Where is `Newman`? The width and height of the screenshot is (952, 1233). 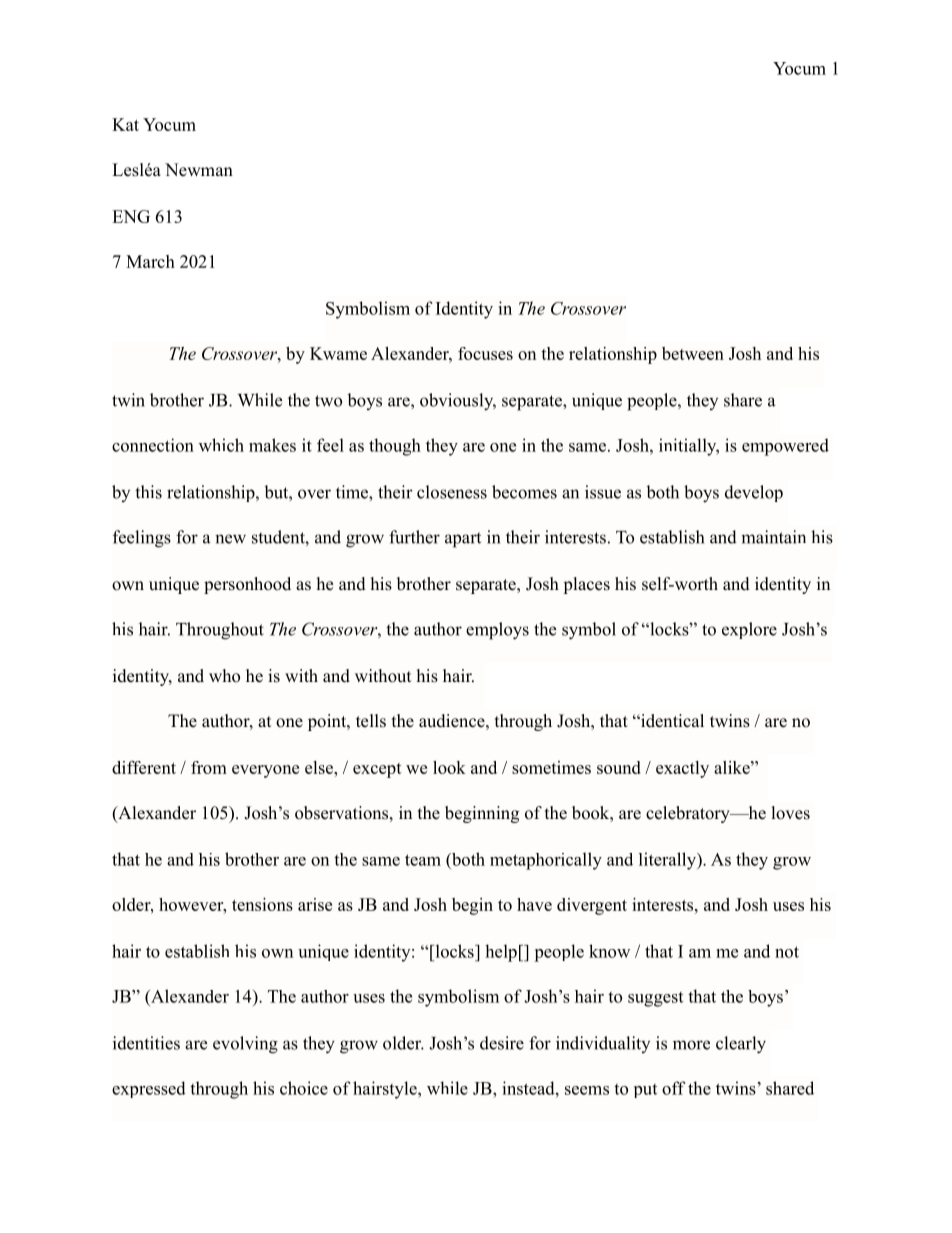 Newman is located at coordinates (199, 170).
